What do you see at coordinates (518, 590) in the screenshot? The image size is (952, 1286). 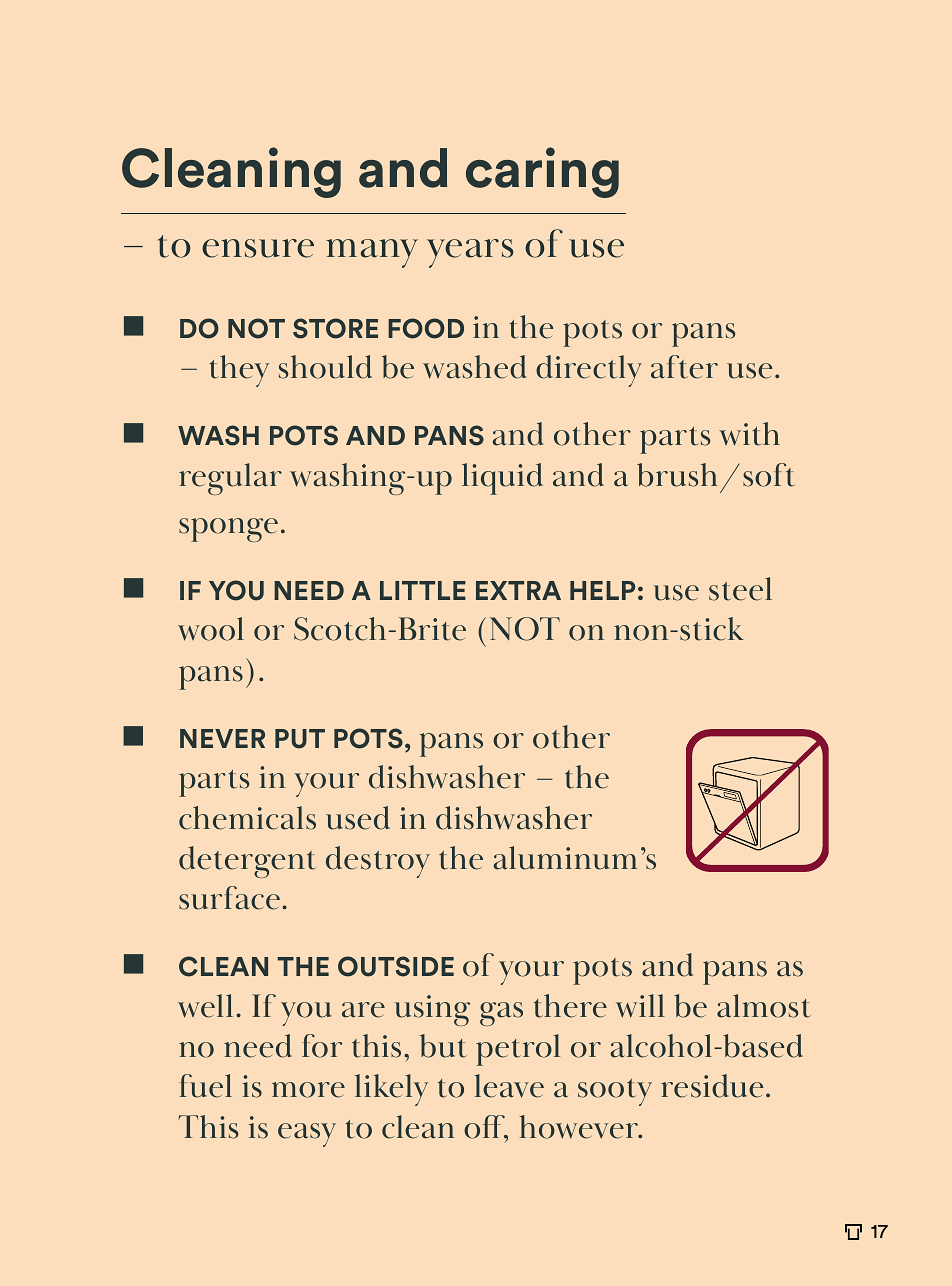 I see `EXTRA` at bounding box center [518, 590].
